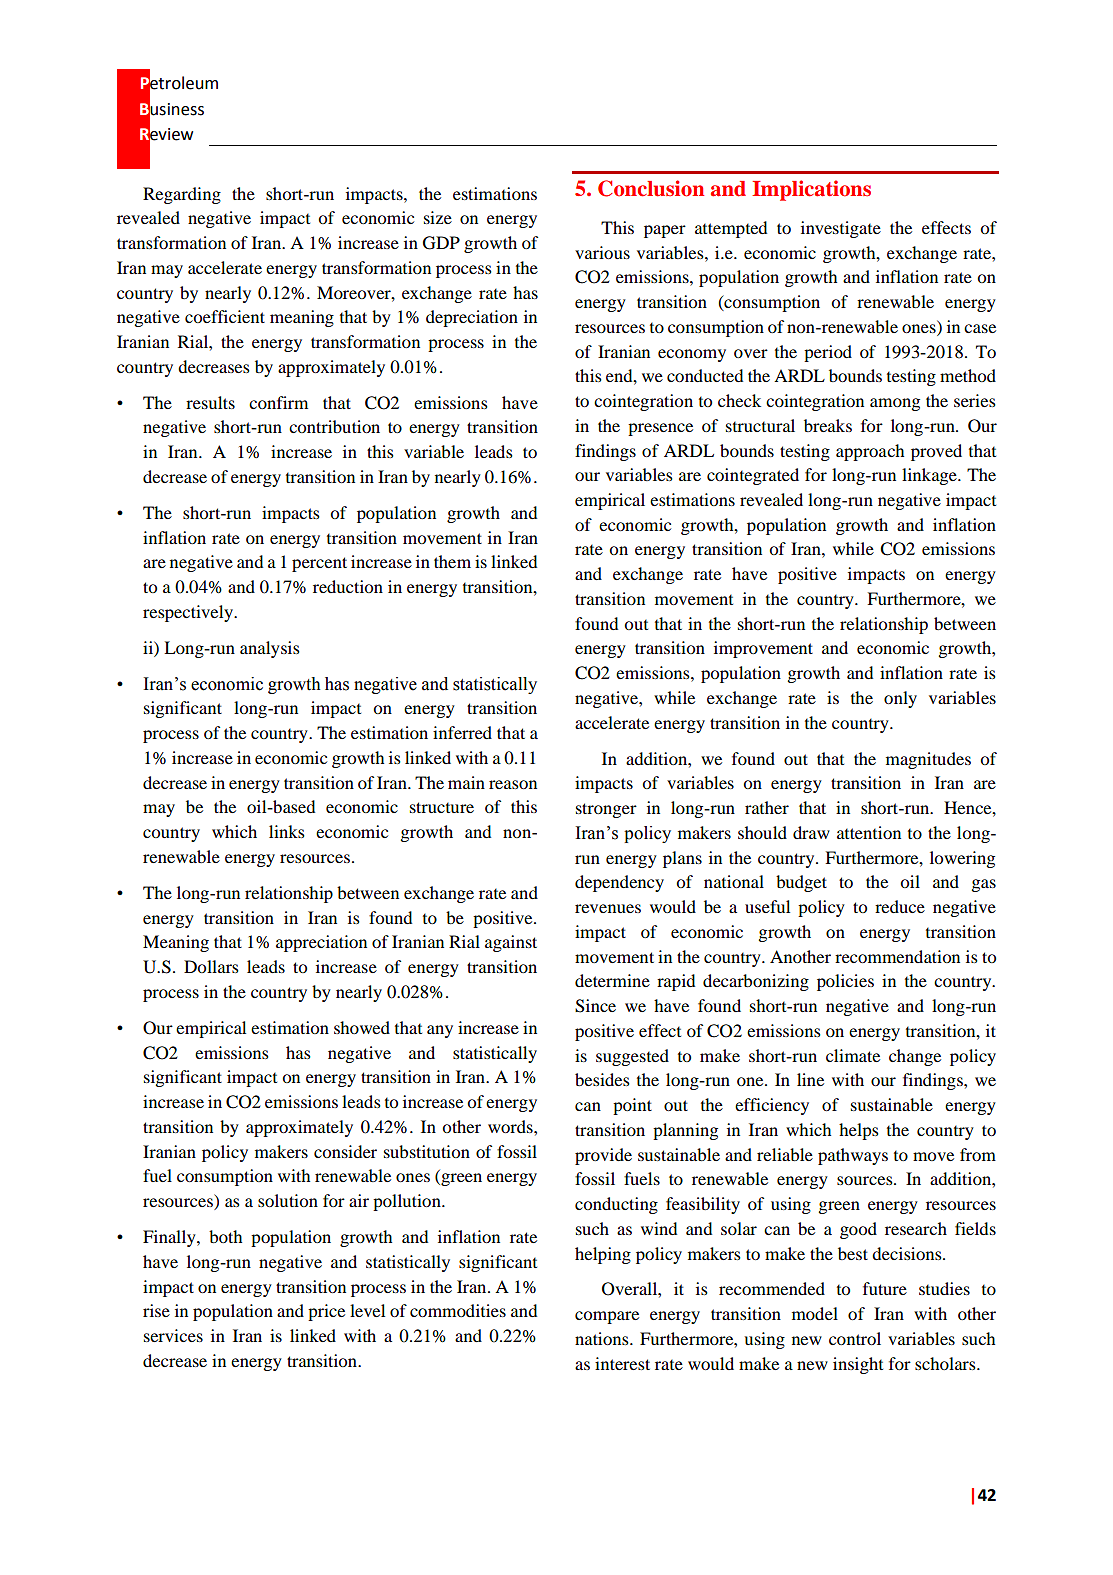 Image resolution: width=1113 pixels, height=1575 pixels. Describe the element at coordinates (452, 561) in the document. I see `them` at that location.
